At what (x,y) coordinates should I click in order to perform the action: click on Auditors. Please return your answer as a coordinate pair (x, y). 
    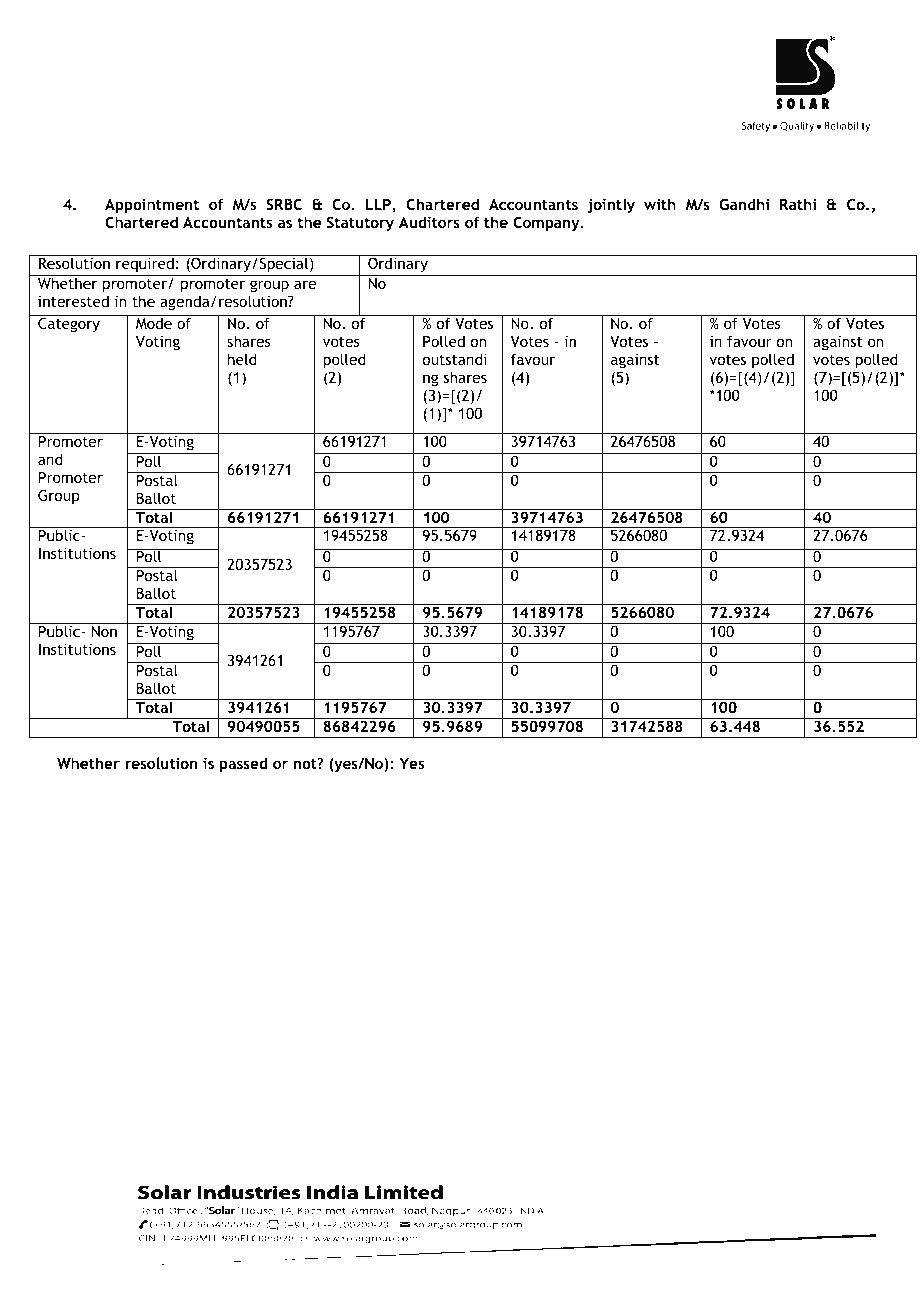
    Looking at the image, I should click on (429, 222).
